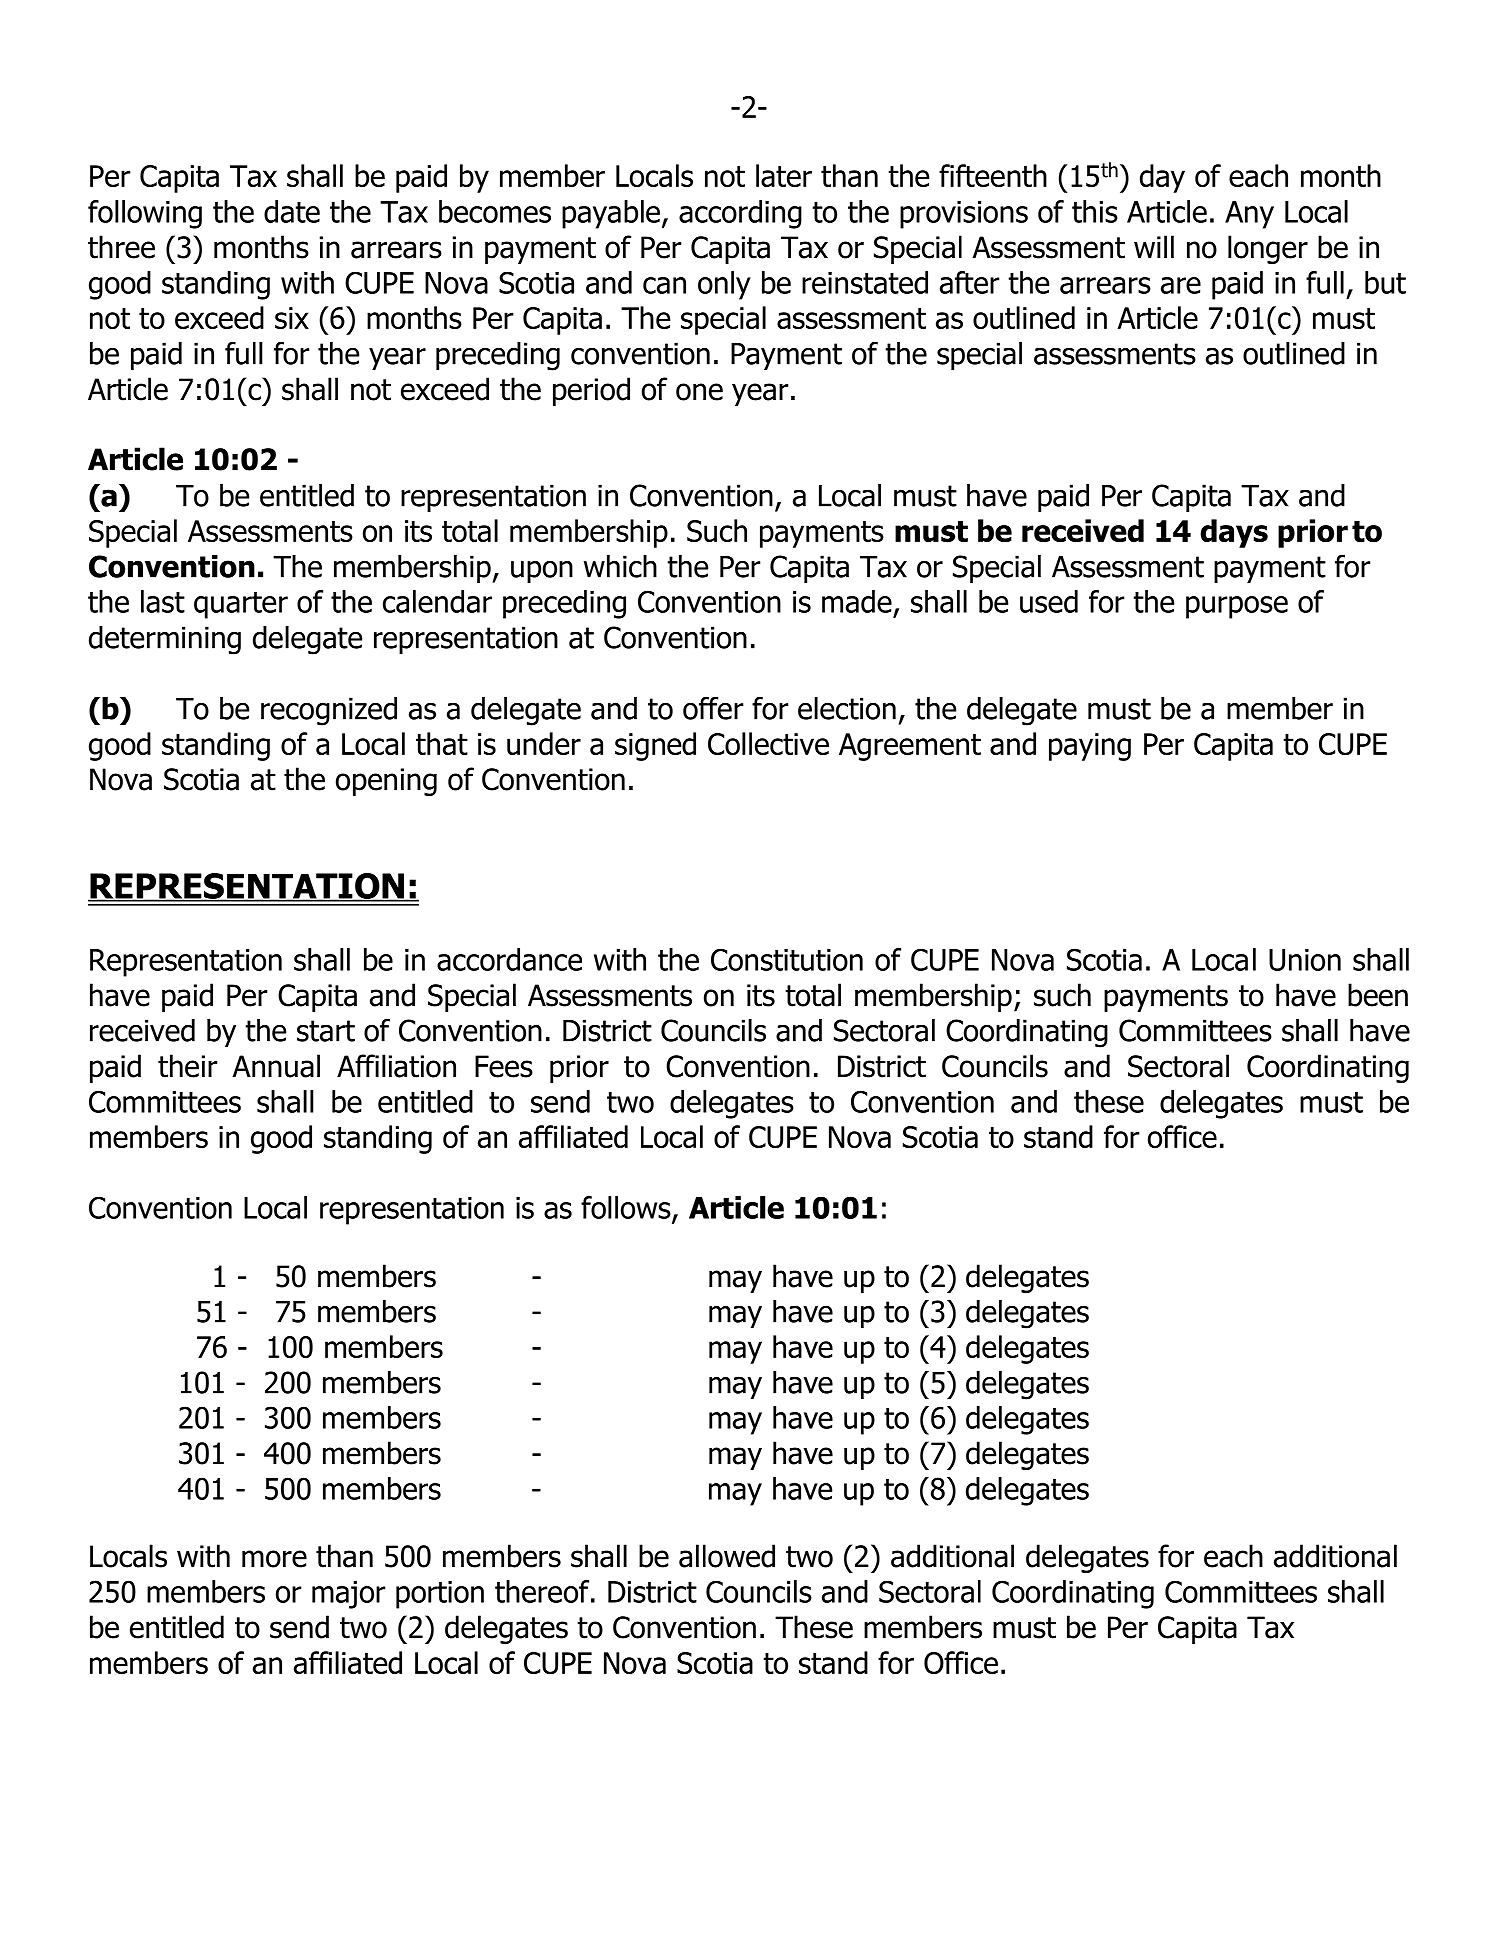 This screenshot has height=1939, width=1498. I want to click on allowed, so click(727, 1556).
